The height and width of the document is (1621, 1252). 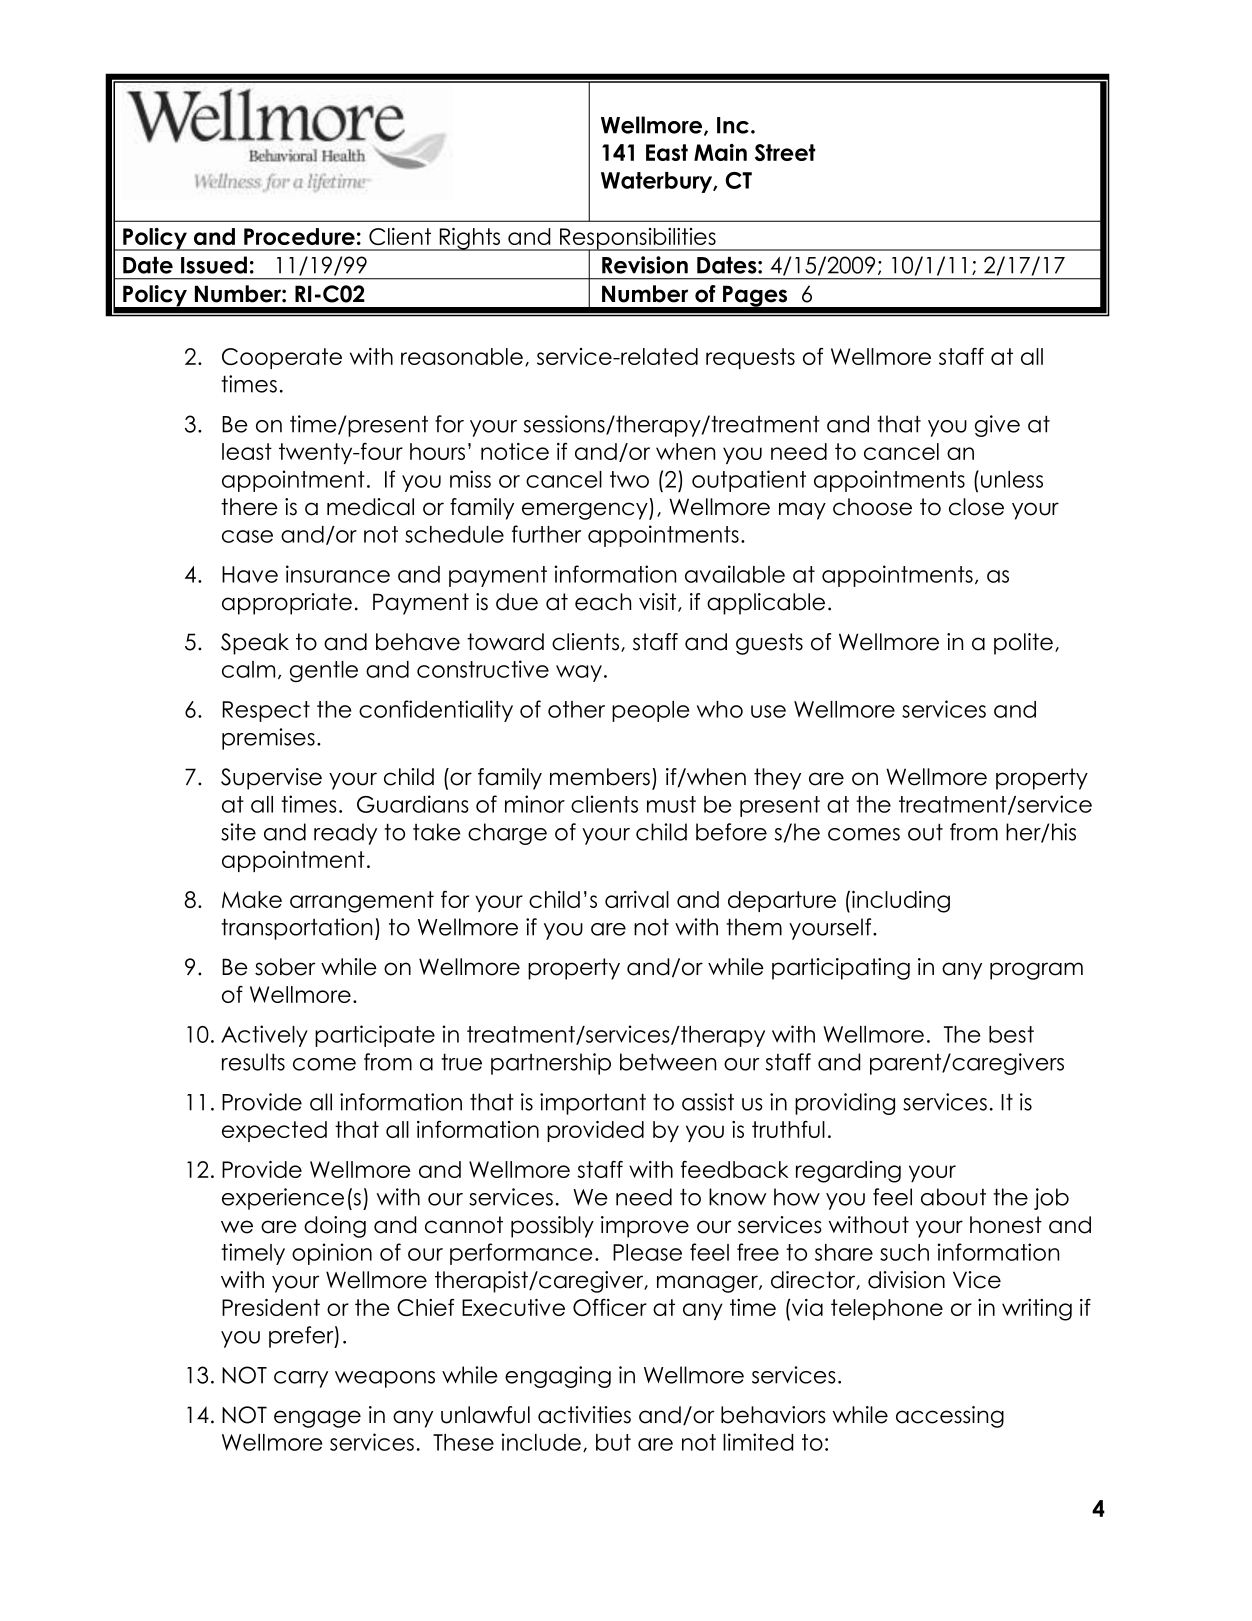 What do you see at coordinates (659, 602) in the document?
I see `visit` at bounding box center [659, 602].
